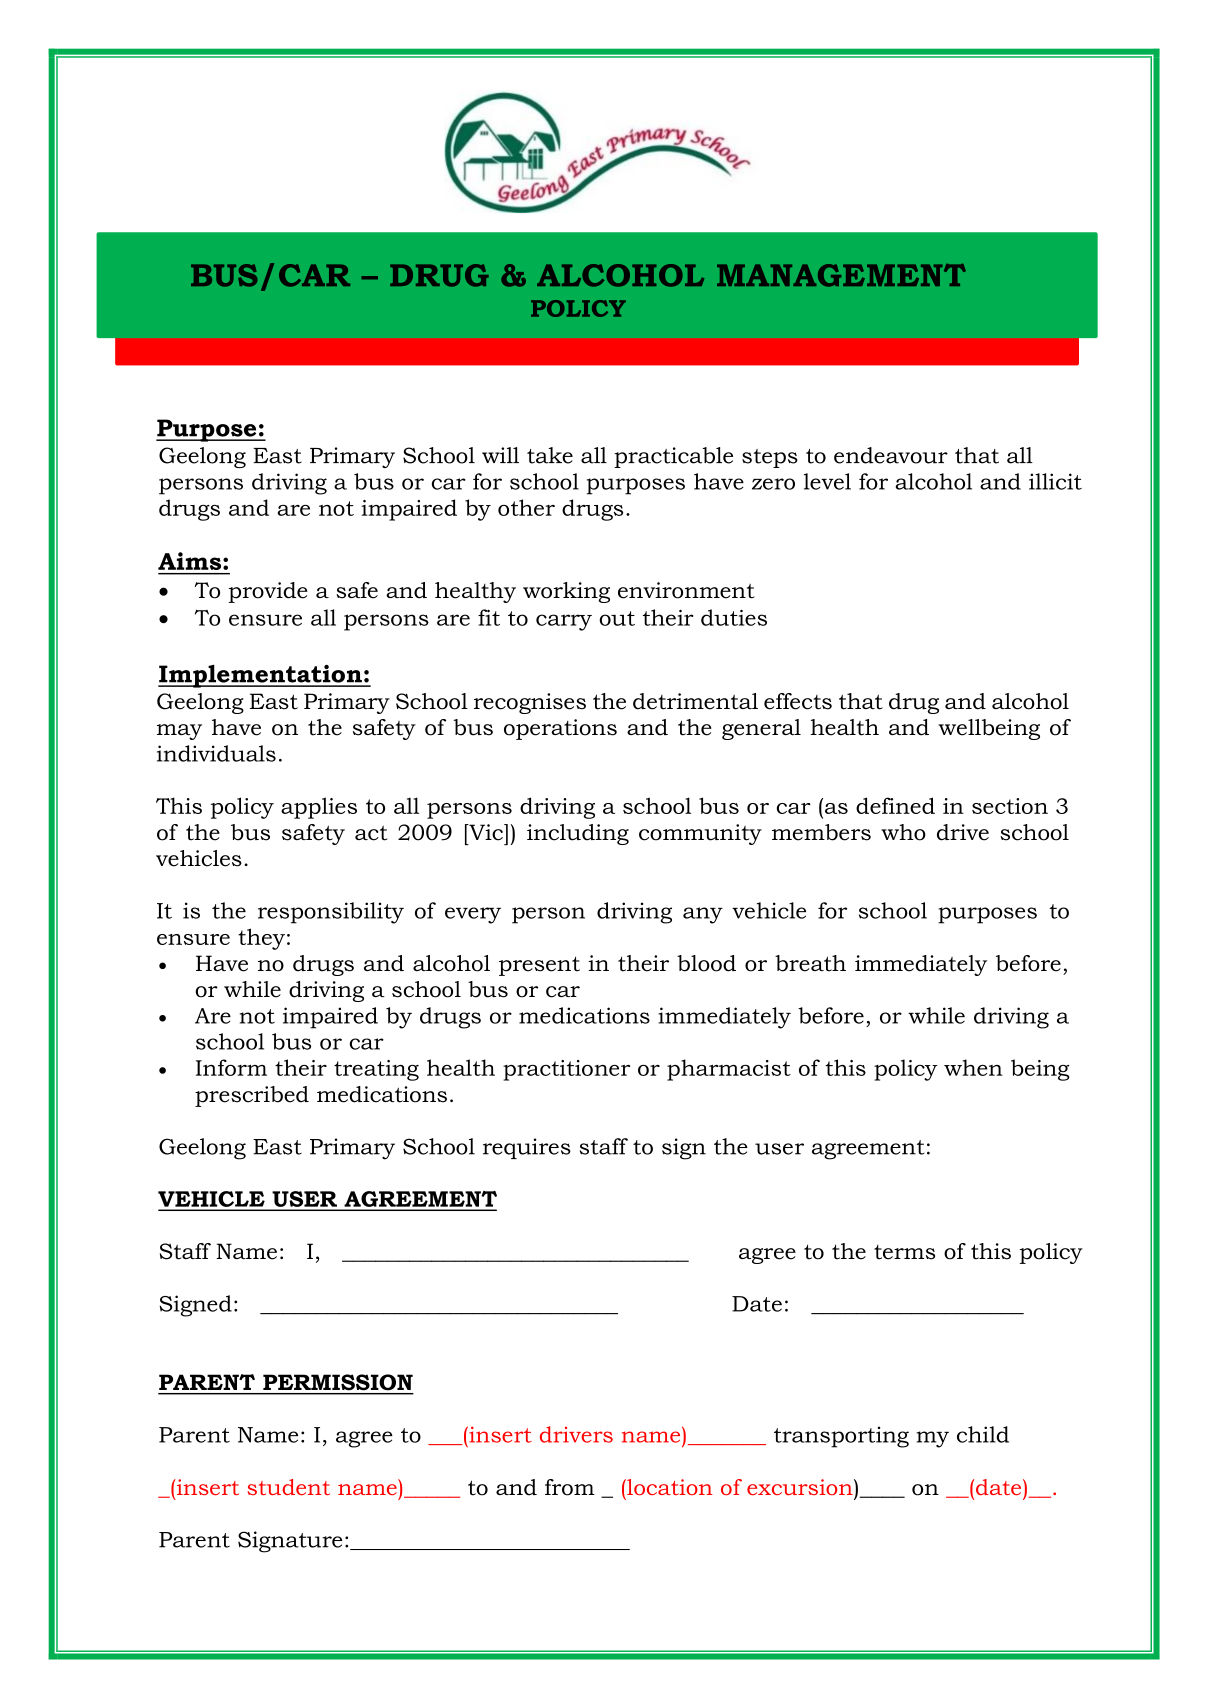  What do you see at coordinates (566, 592) in the document?
I see `working` at bounding box center [566, 592].
